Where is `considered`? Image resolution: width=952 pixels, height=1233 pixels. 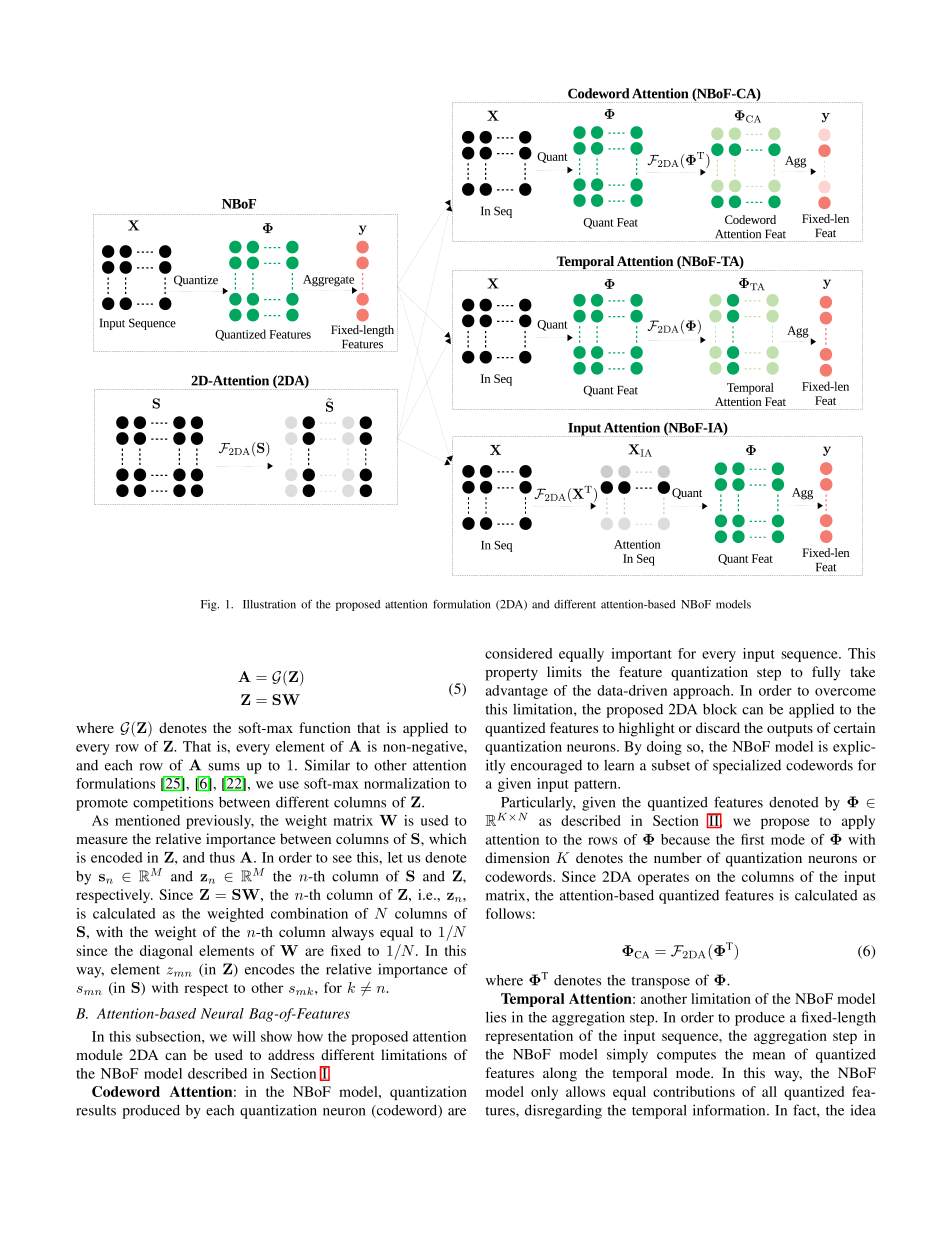 considered is located at coordinates (519, 653).
